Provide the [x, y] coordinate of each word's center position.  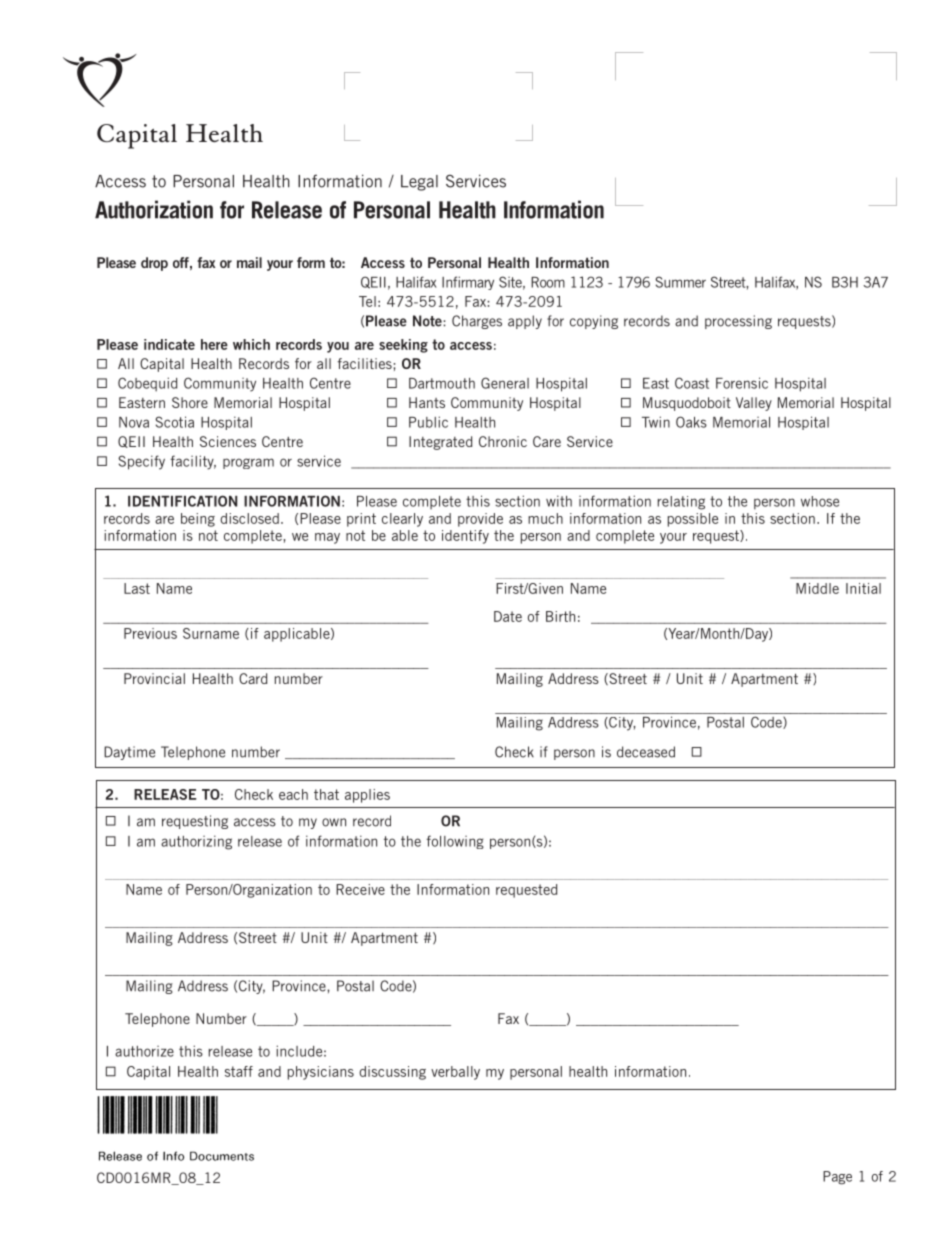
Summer [680, 282]
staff [239, 1071]
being [198, 520]
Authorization [154, 209]
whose [820, 501]
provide [480, 520]
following [455, 842]
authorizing [196, 842]
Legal [419, 183]
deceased [646, 752]
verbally [455, 1073]
